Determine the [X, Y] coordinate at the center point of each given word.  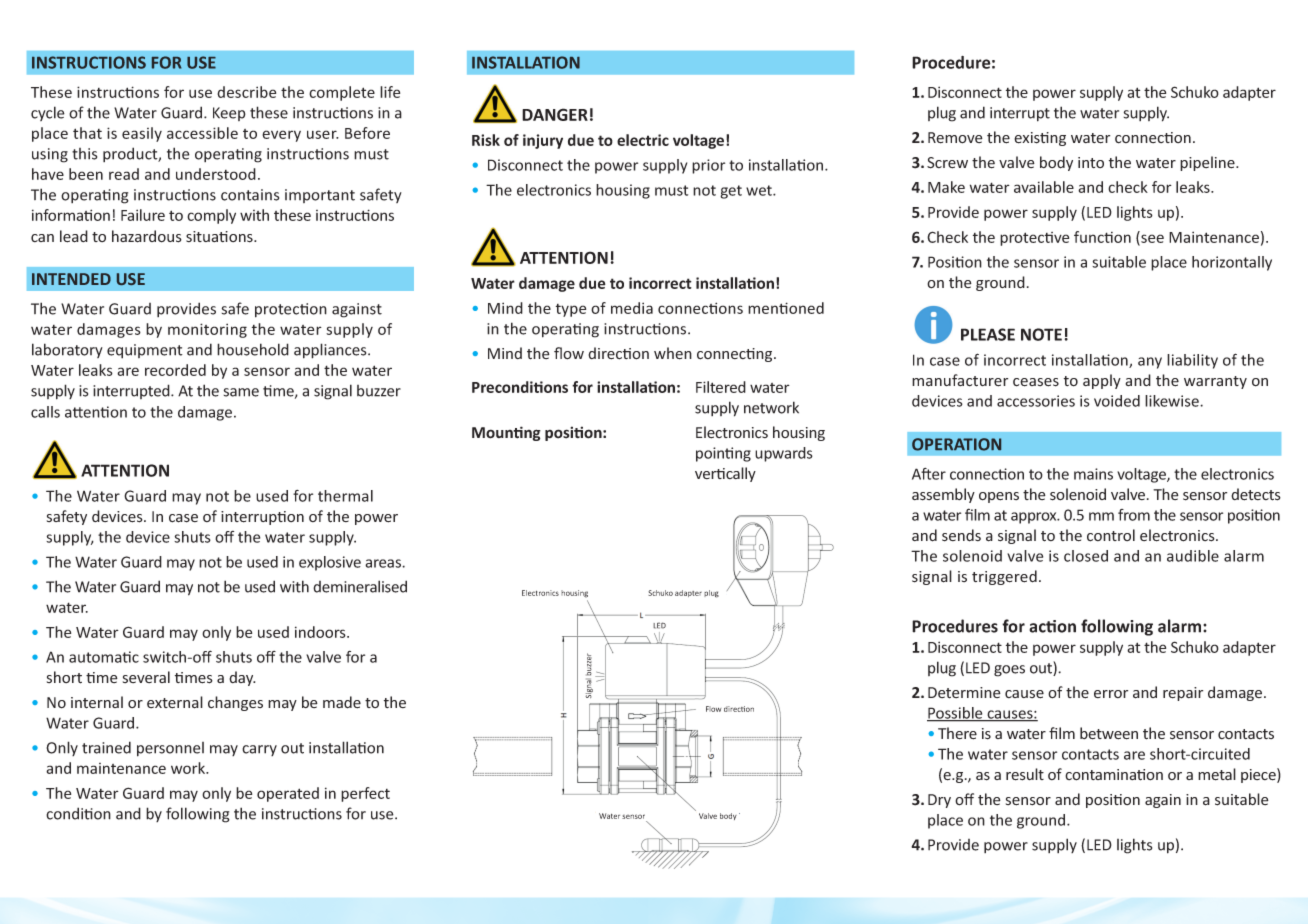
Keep [229, 114]
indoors [321, 632]
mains [1093, 474]
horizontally [1232, 263]
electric [643, 140]
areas [384, 563]
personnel [170, 749]
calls [45, 412]
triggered [1004, 577]
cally [741, 474]
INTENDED [71, 279]
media [632, 308]
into [1091, 162]
